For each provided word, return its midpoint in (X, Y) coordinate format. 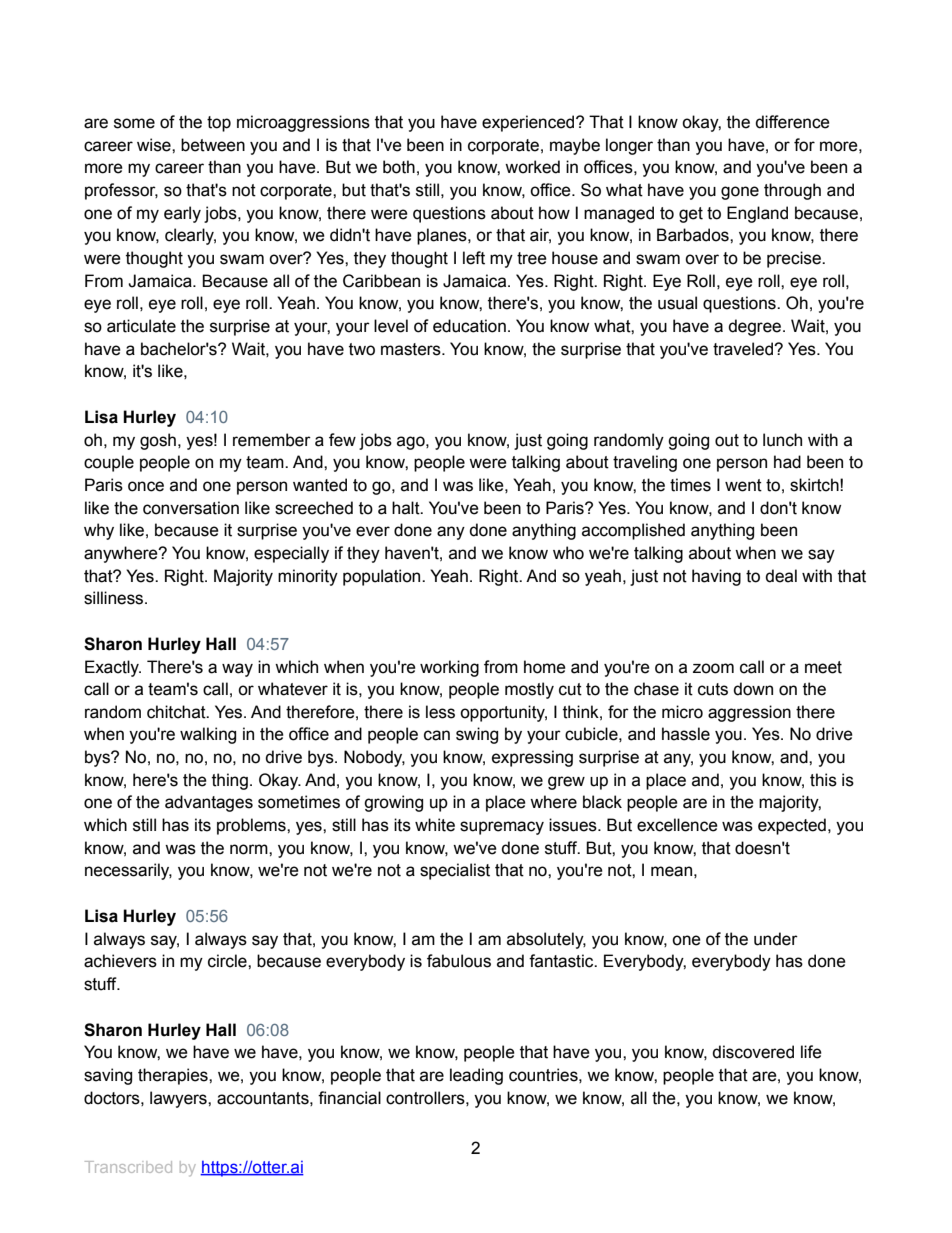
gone (740, 193)
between (213, 145)
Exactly (113, 668)
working (449, 668)
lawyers (179, 1099)
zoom (713, 668)
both (399, 167)
